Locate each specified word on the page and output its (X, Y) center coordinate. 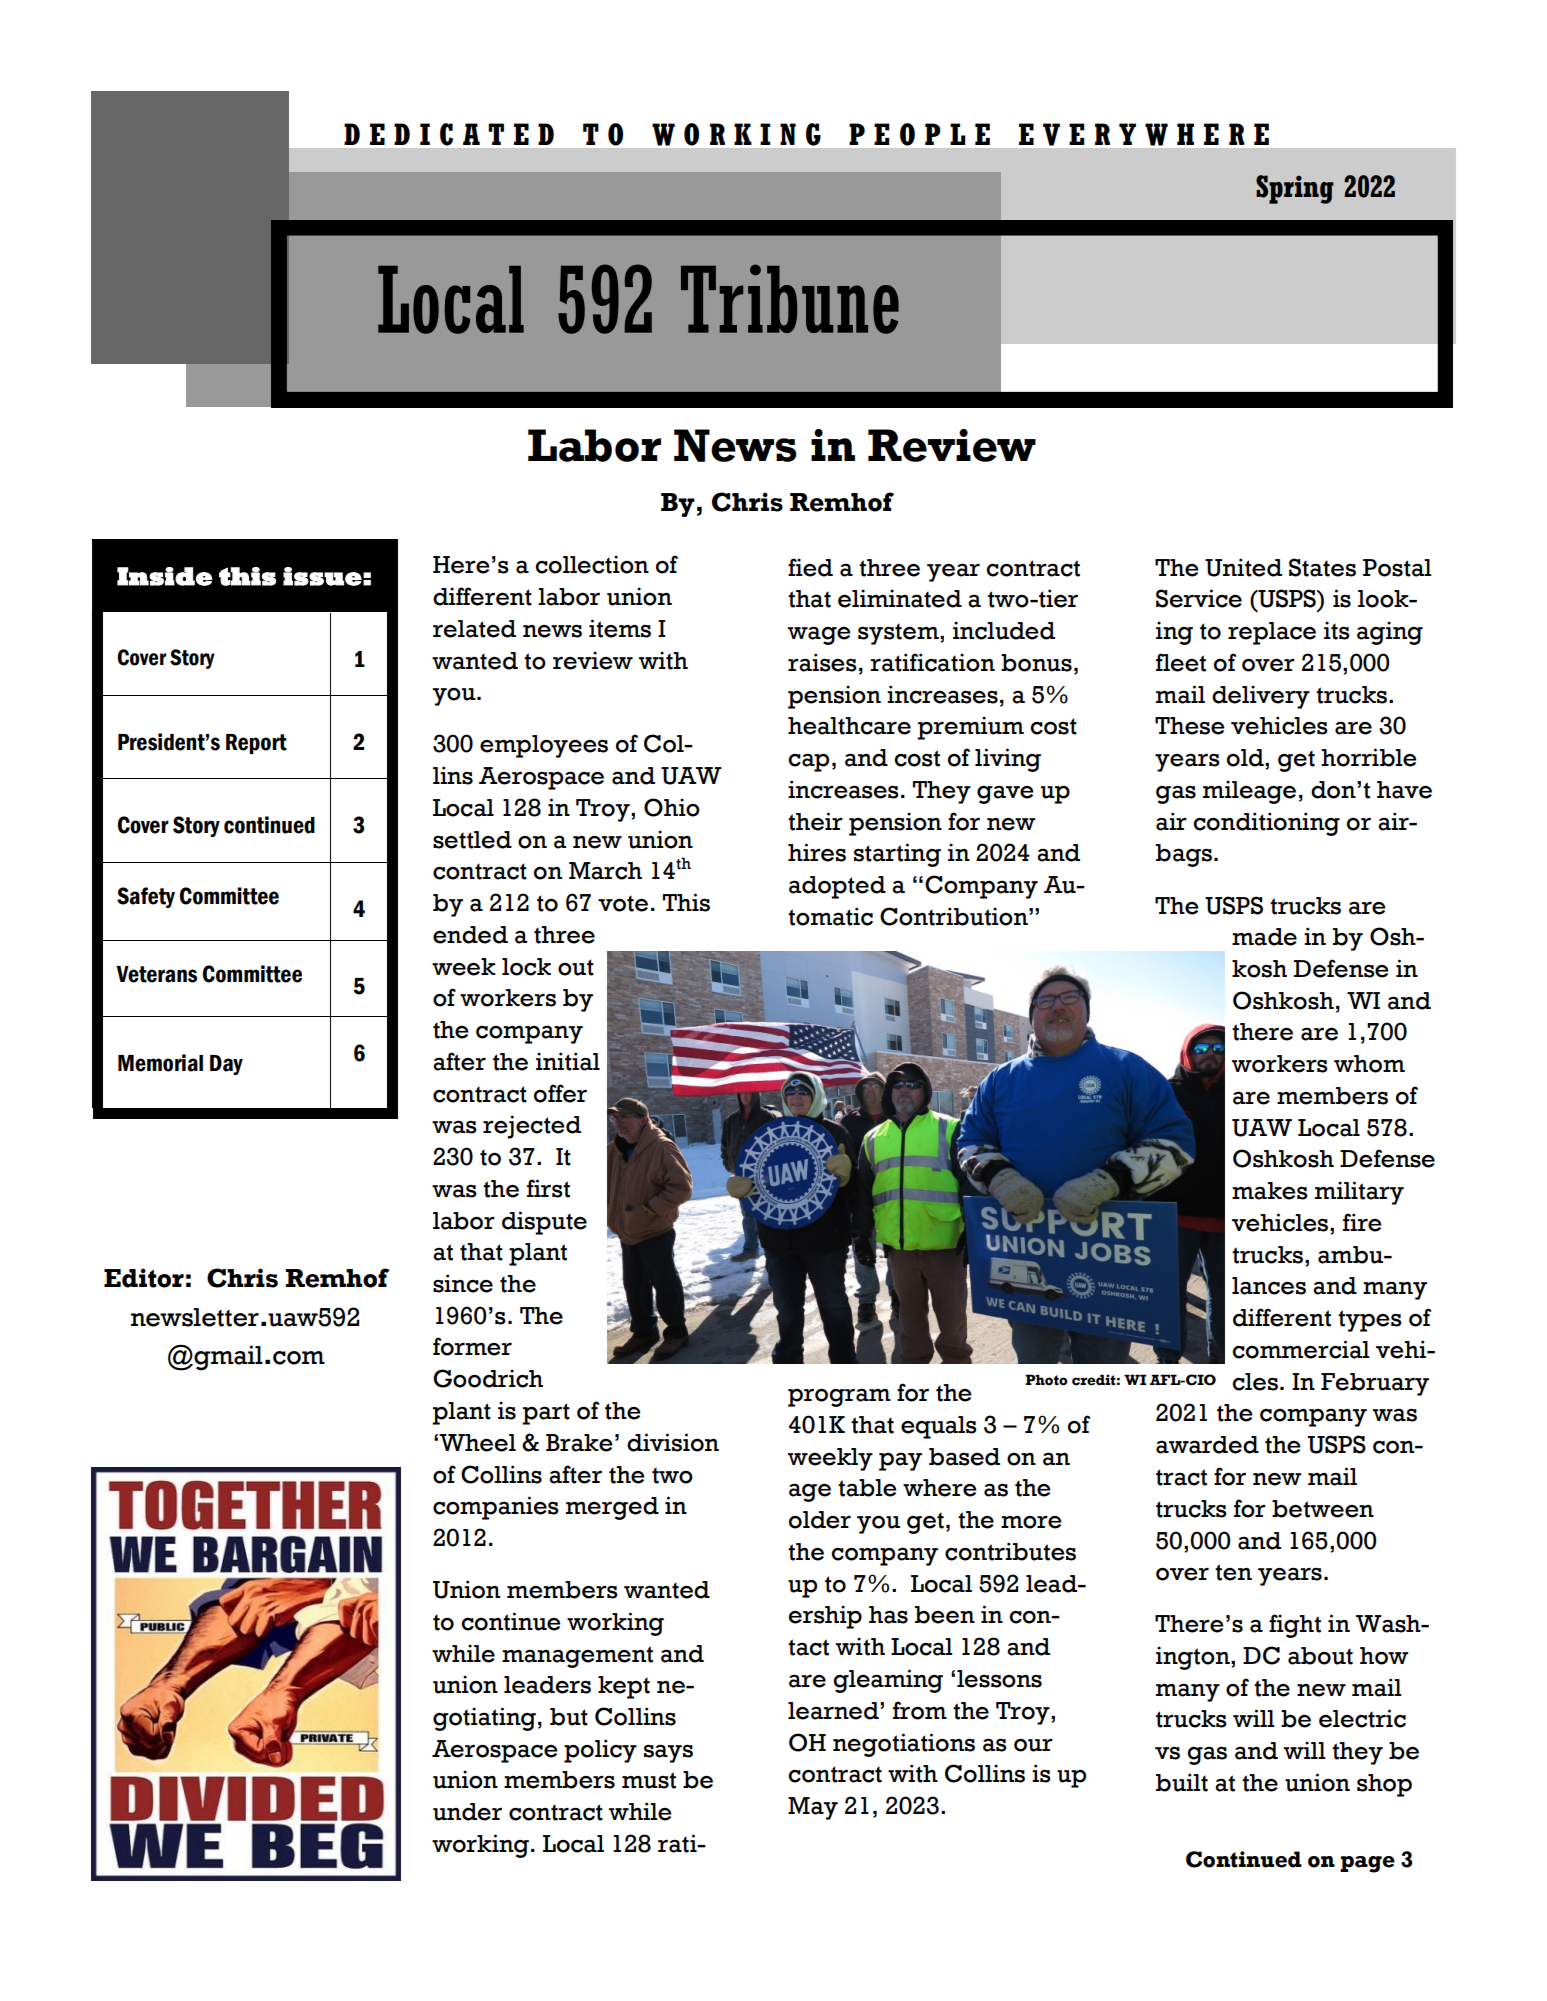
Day (226, 1065)
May (813, 1808)
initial (568, 1061)
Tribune (790, 299)
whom (1369, 1064)
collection (592, 564)
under (467, 1812)
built (1182, 1782)
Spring (1295, 189)
